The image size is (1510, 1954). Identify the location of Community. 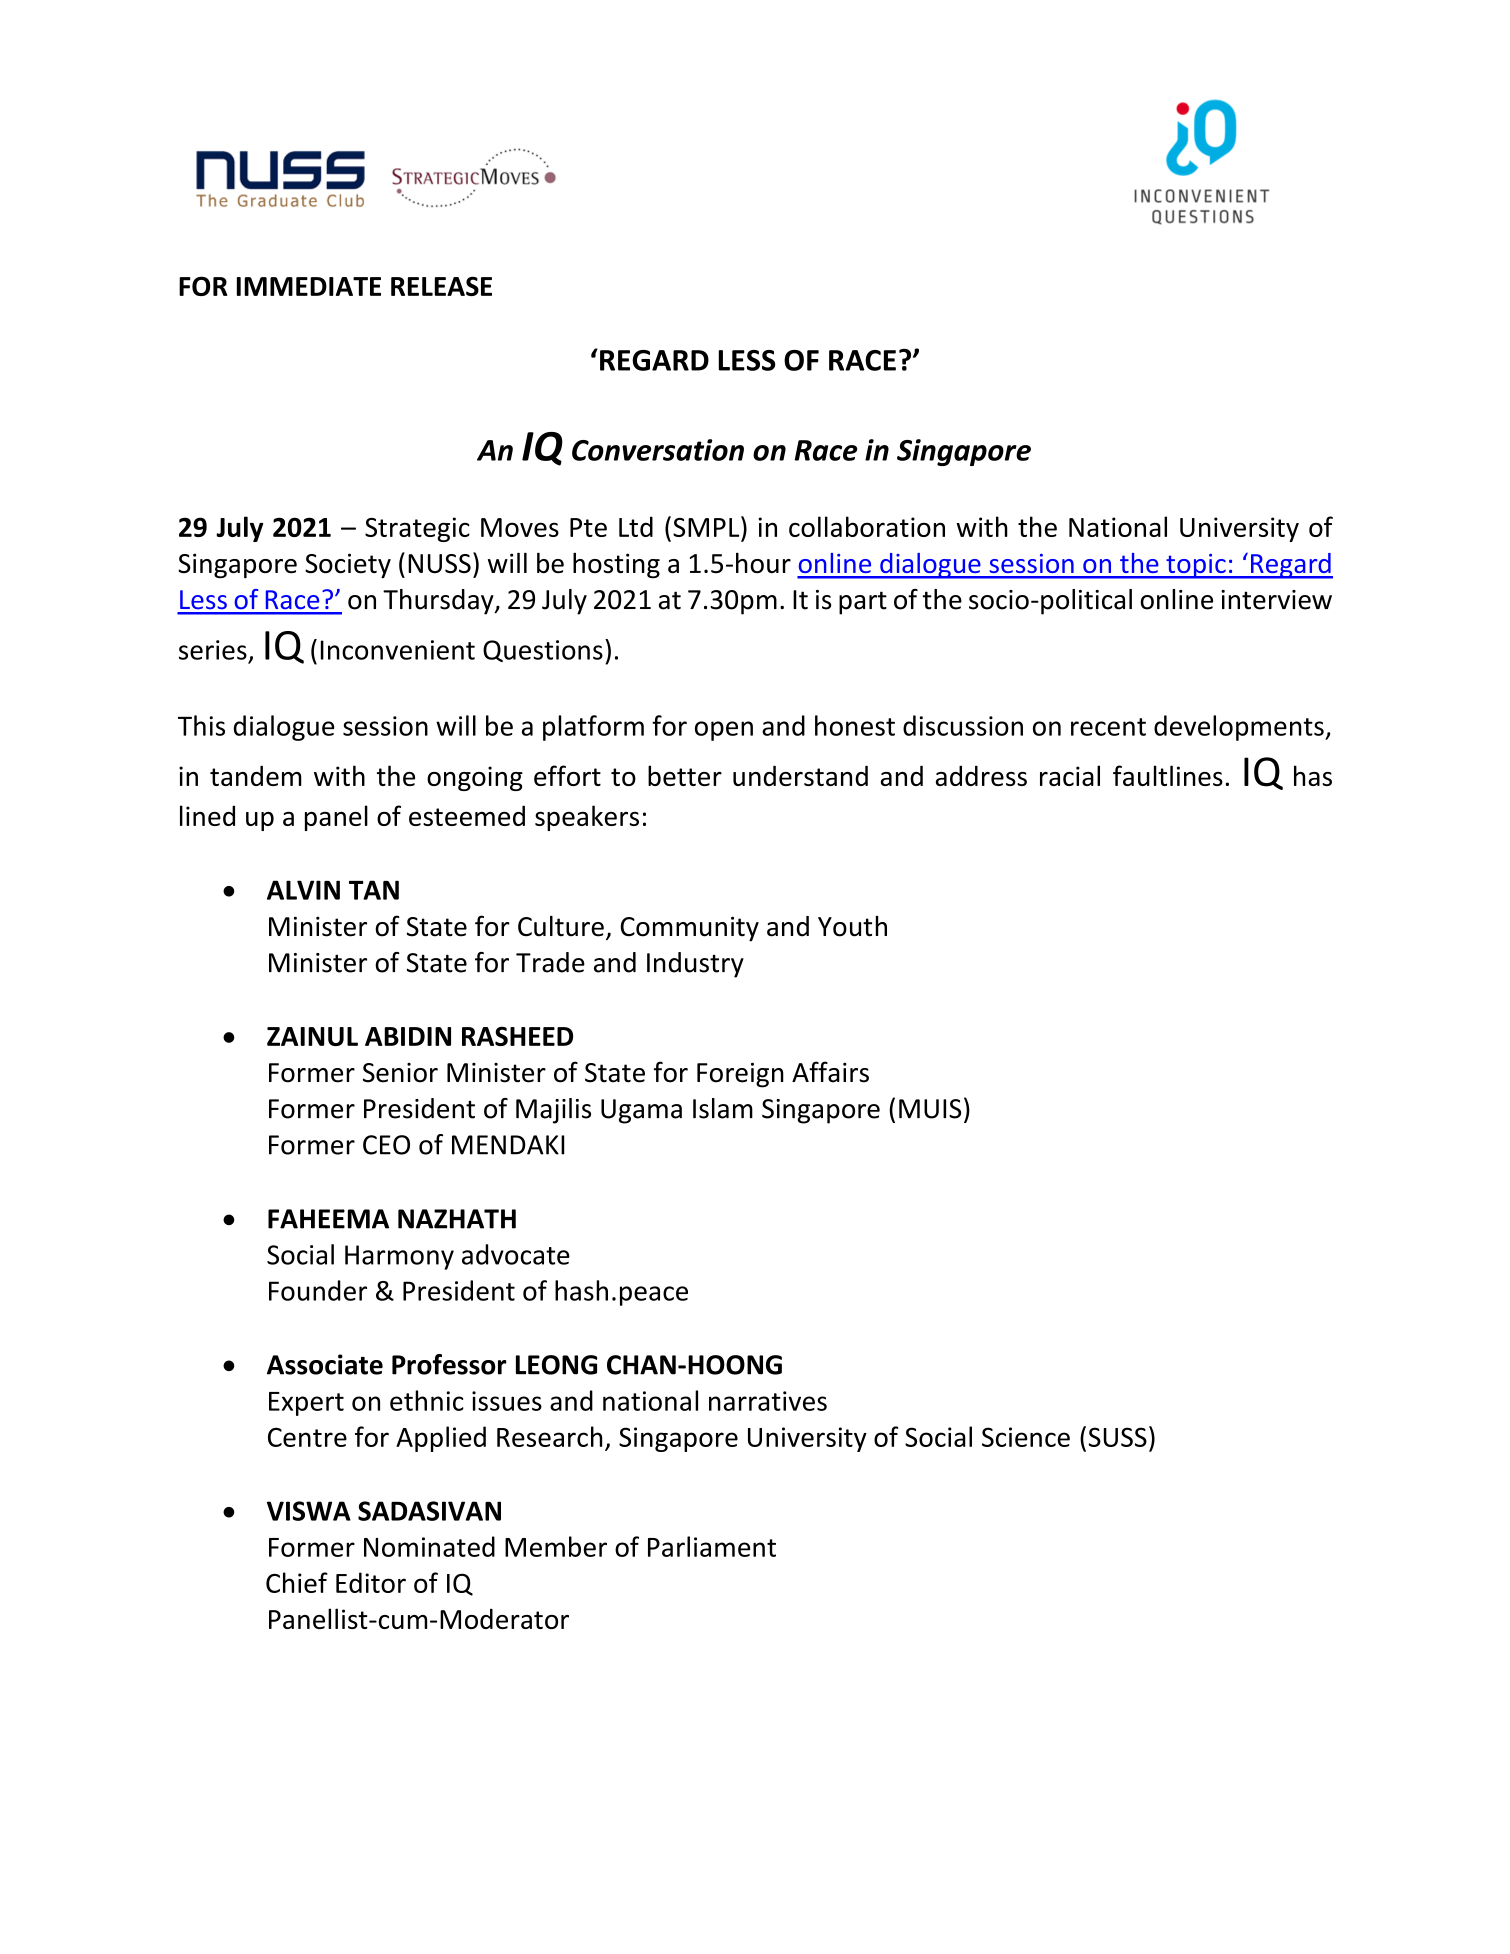
(689, 929).
